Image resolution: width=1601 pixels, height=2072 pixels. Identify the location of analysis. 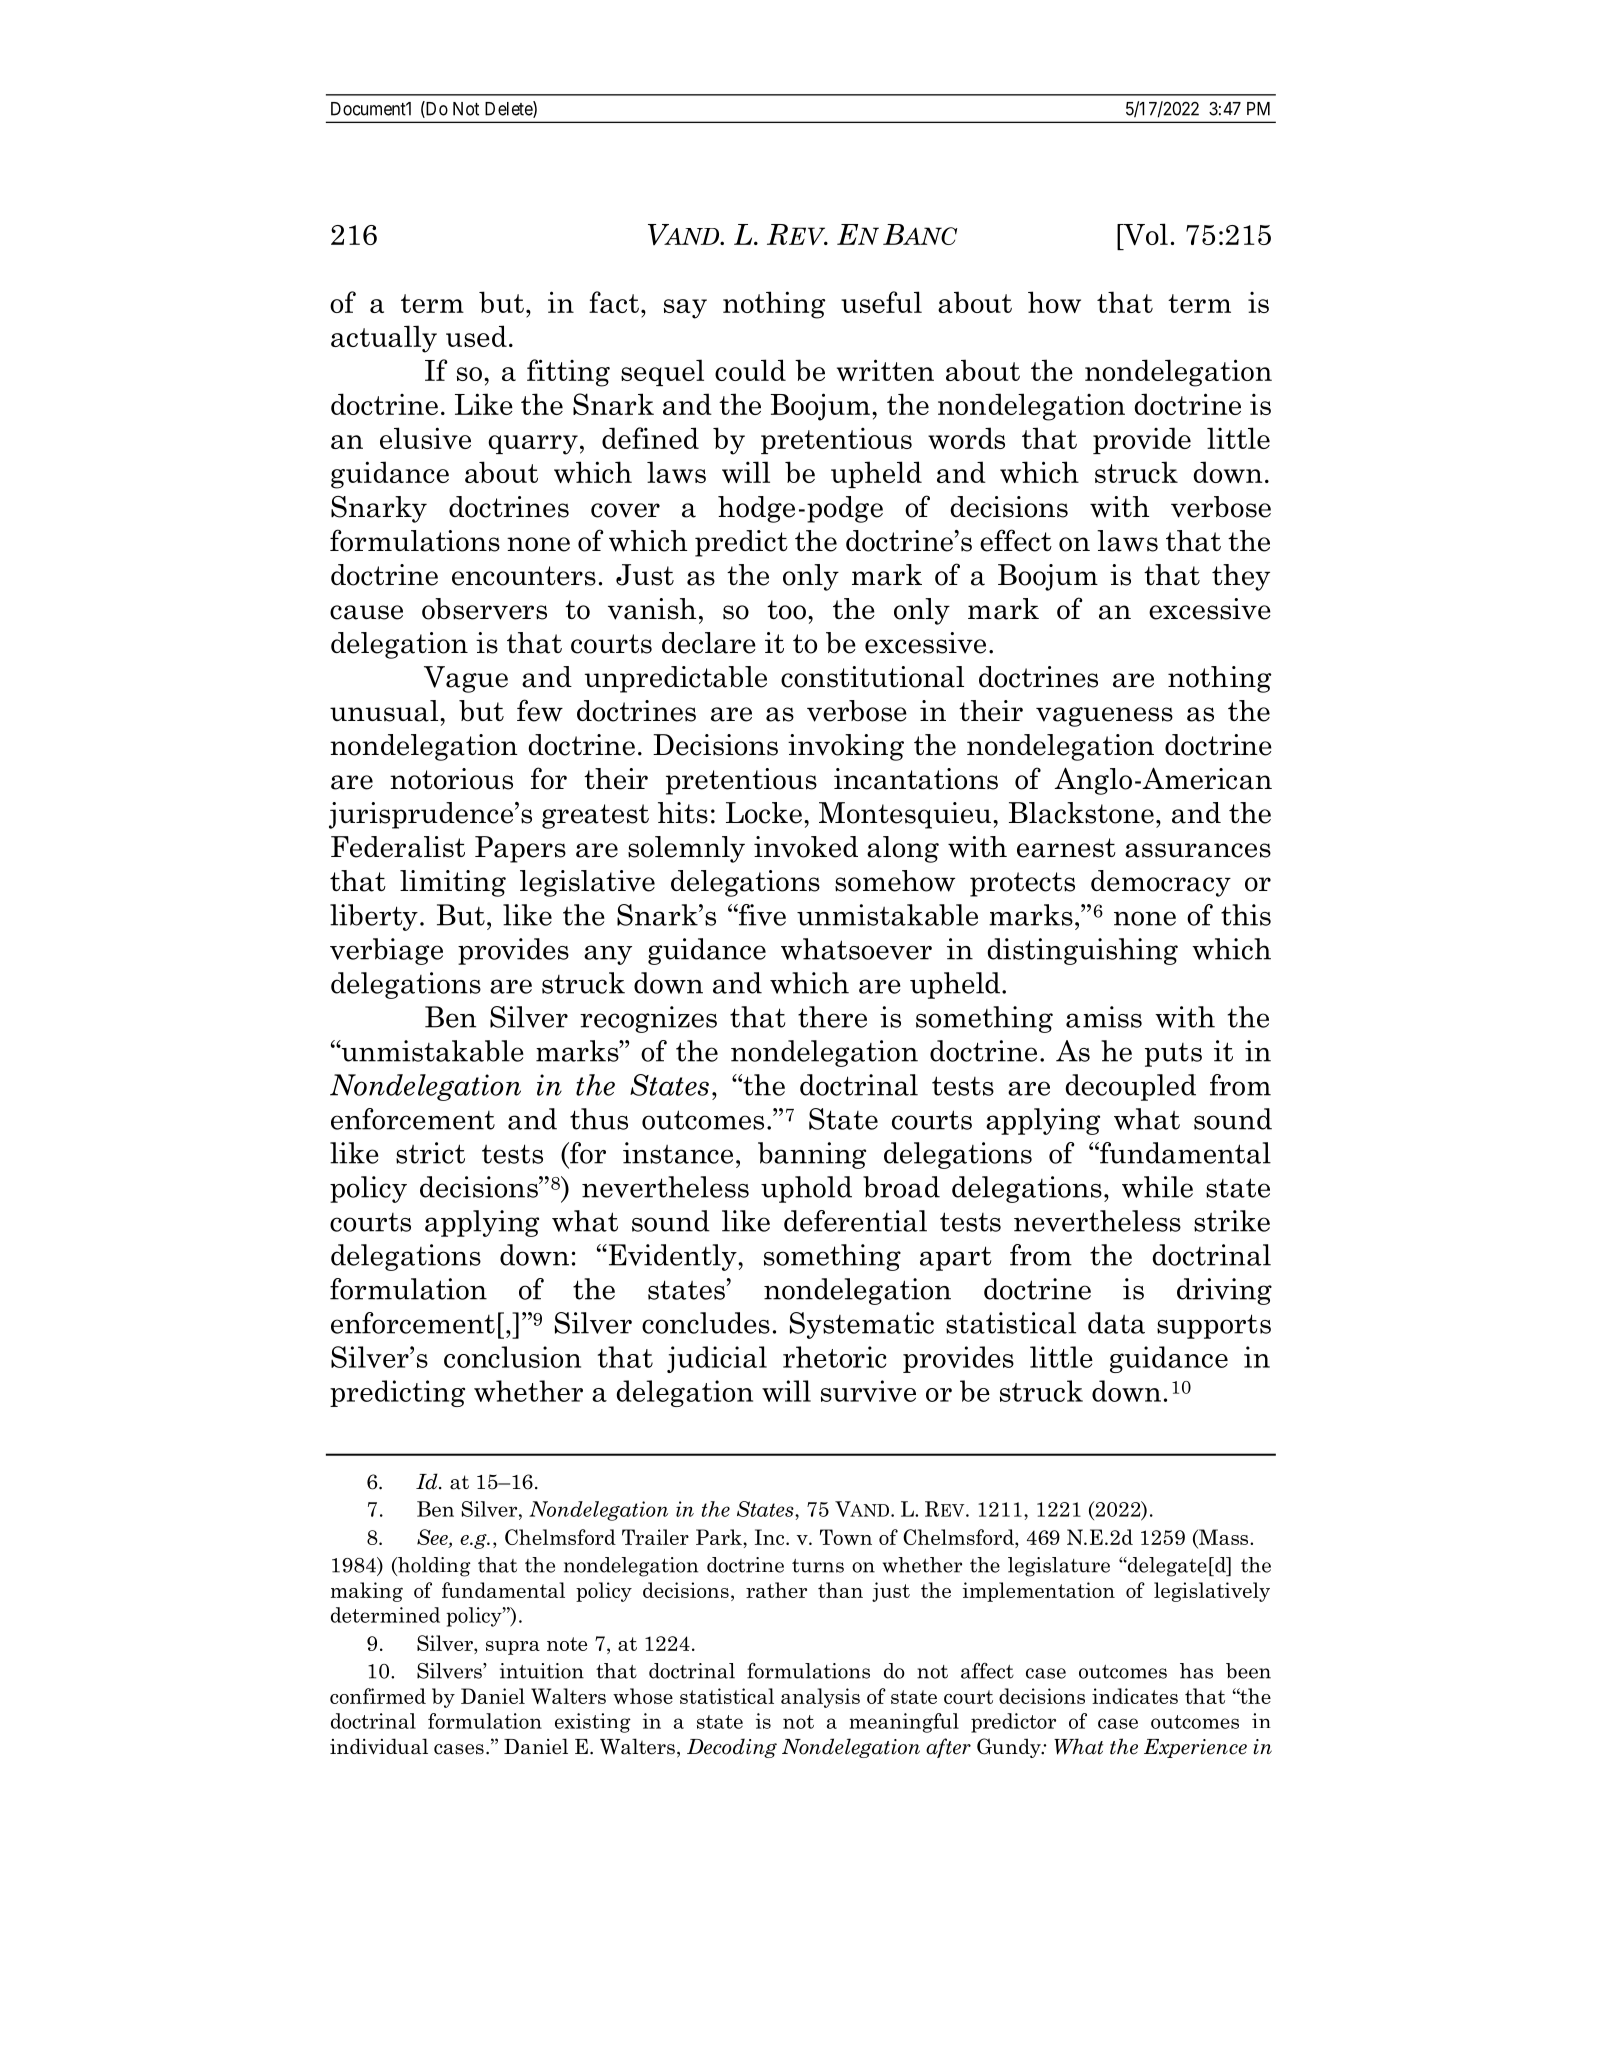
(820, 1698).
